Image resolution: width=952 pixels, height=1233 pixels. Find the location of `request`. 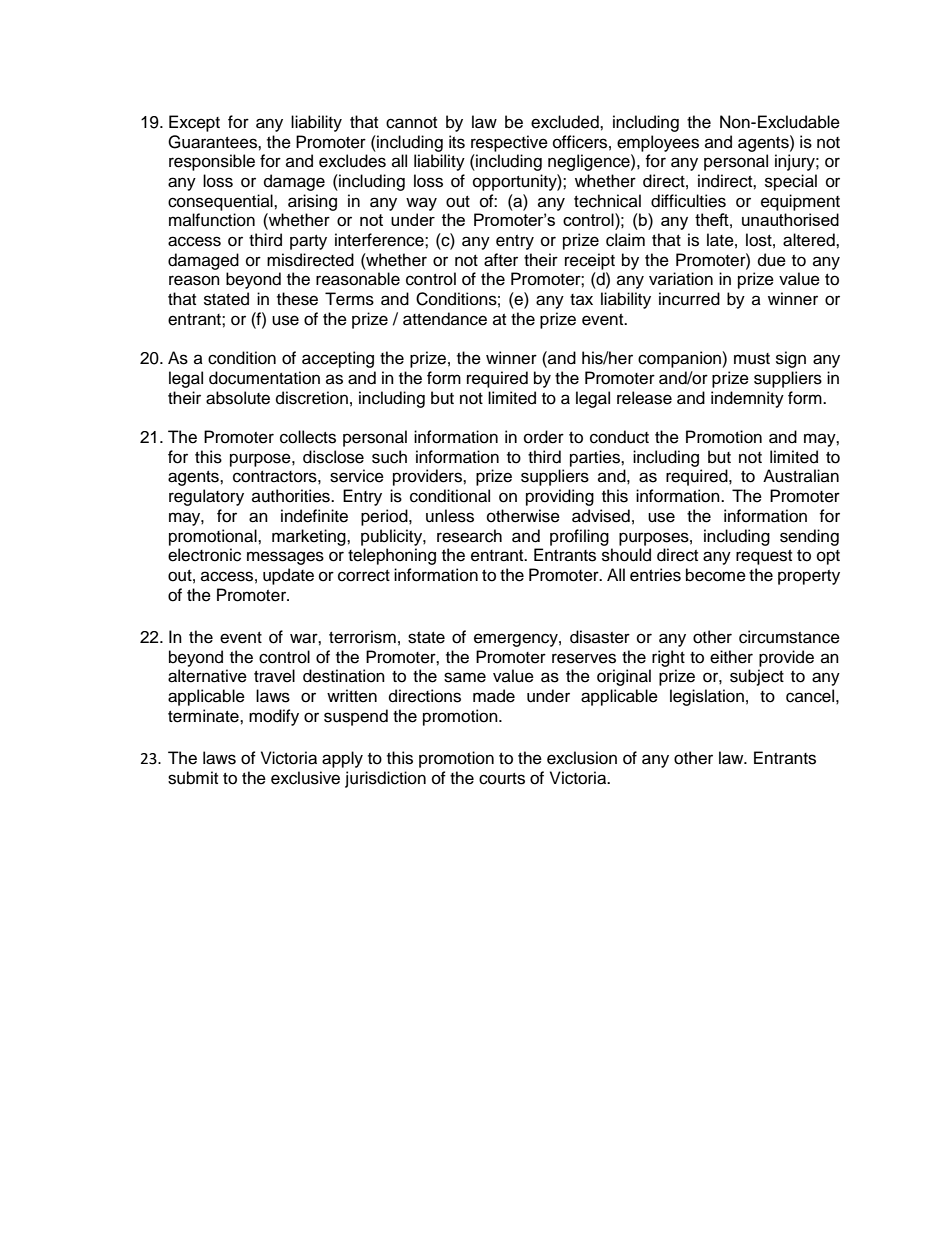

request is located at coordinates (764, 557).
